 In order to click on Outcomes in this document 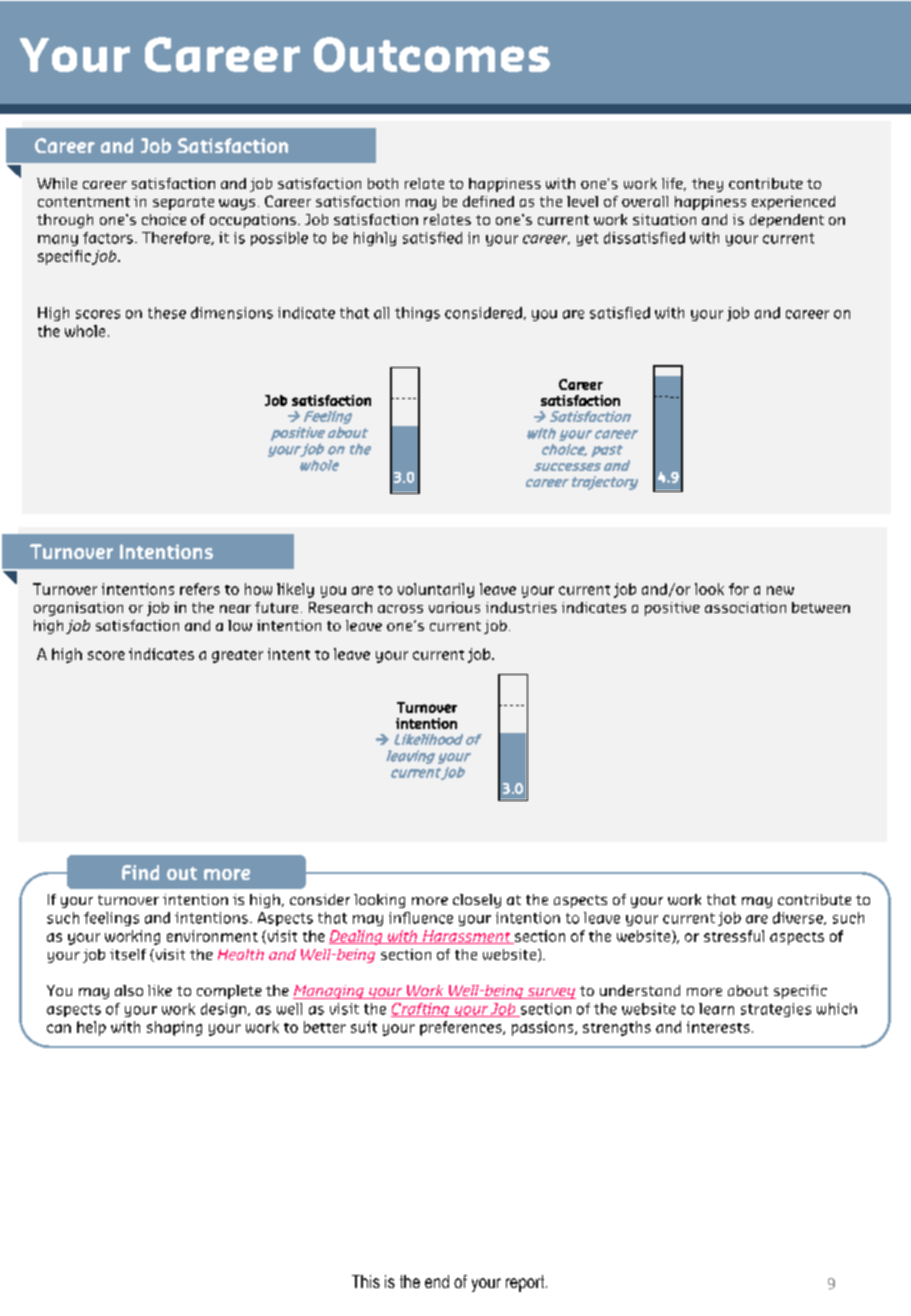, I will do `click(432, 54)`.
